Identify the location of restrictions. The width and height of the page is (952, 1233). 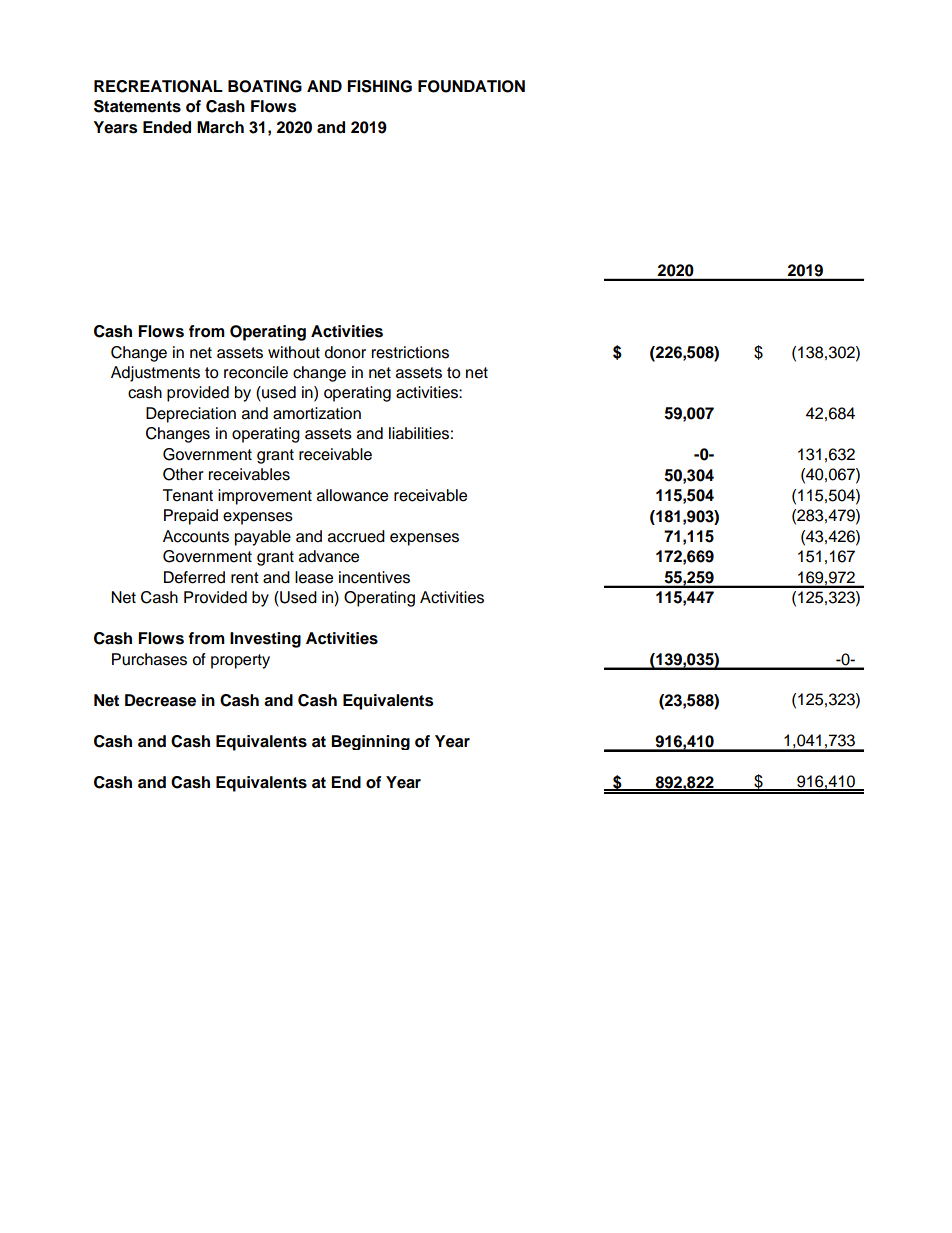
(410, 352).
